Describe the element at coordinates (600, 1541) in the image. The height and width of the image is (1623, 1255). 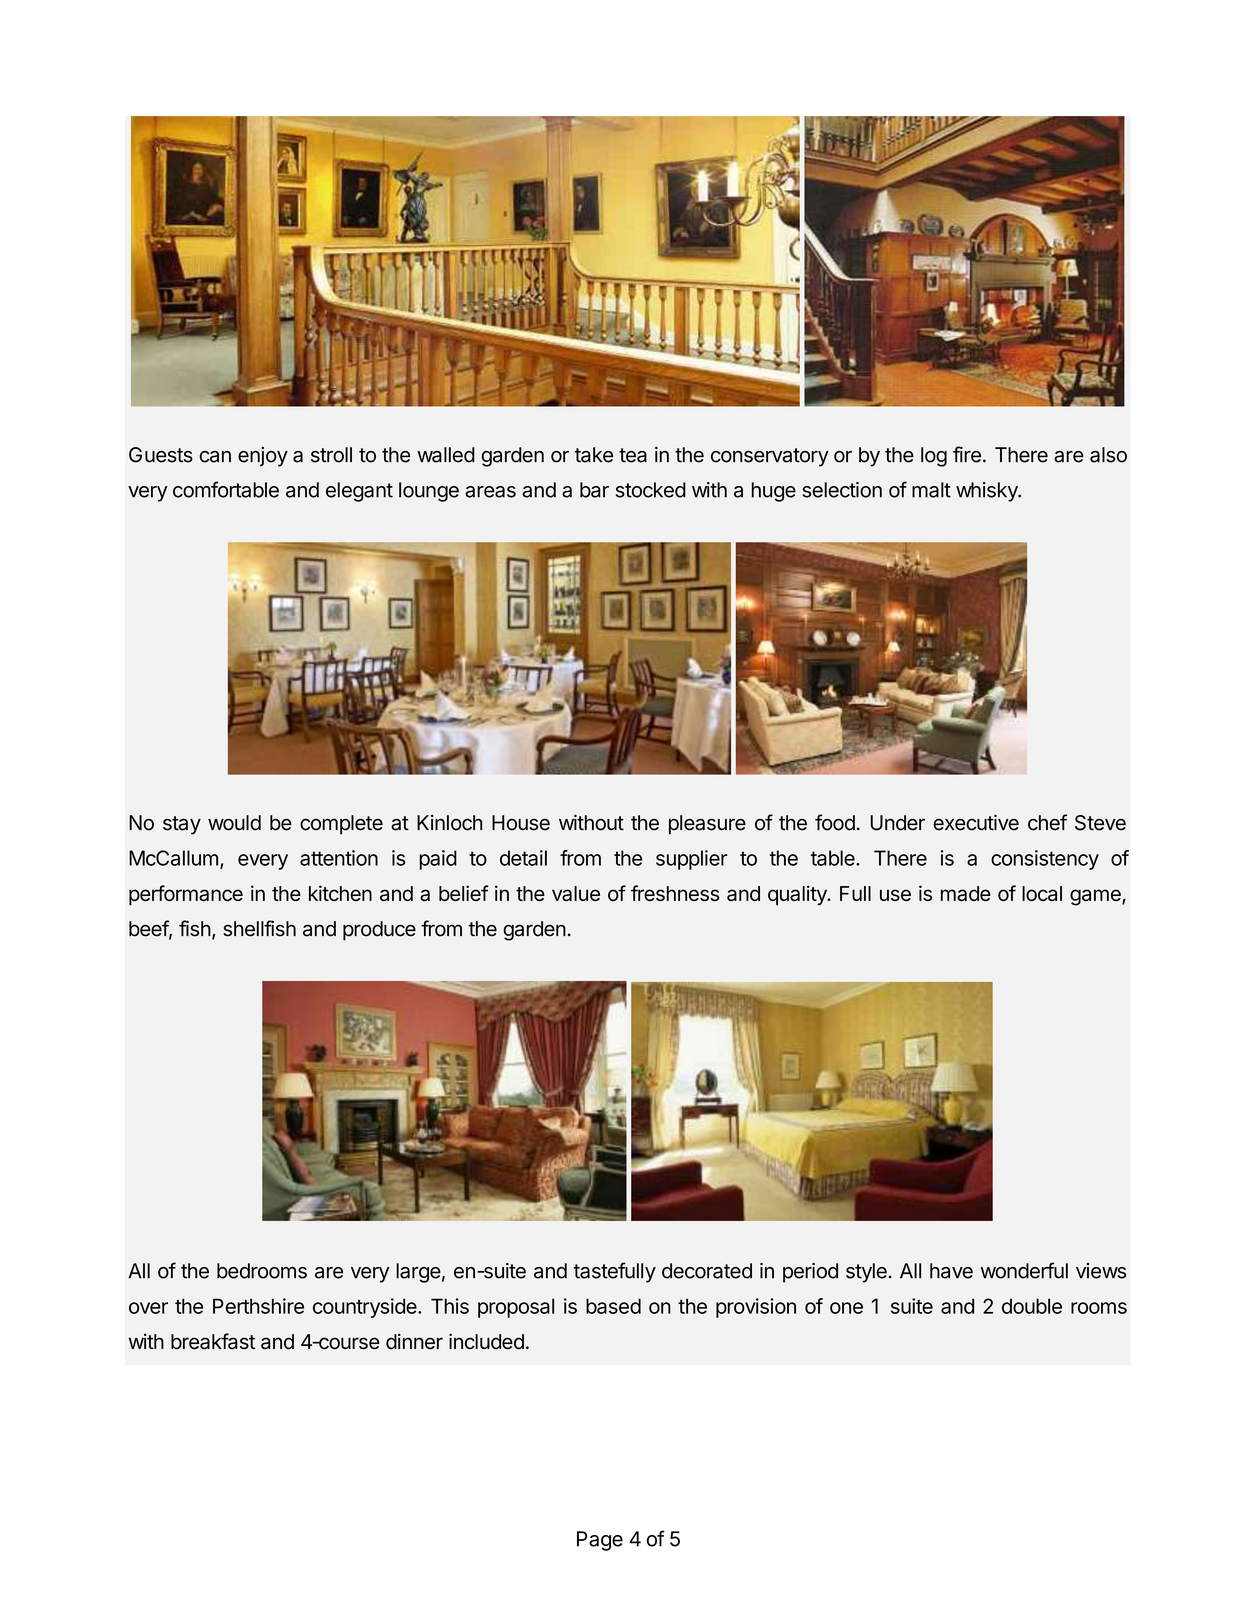
I see `Page` at that location.
